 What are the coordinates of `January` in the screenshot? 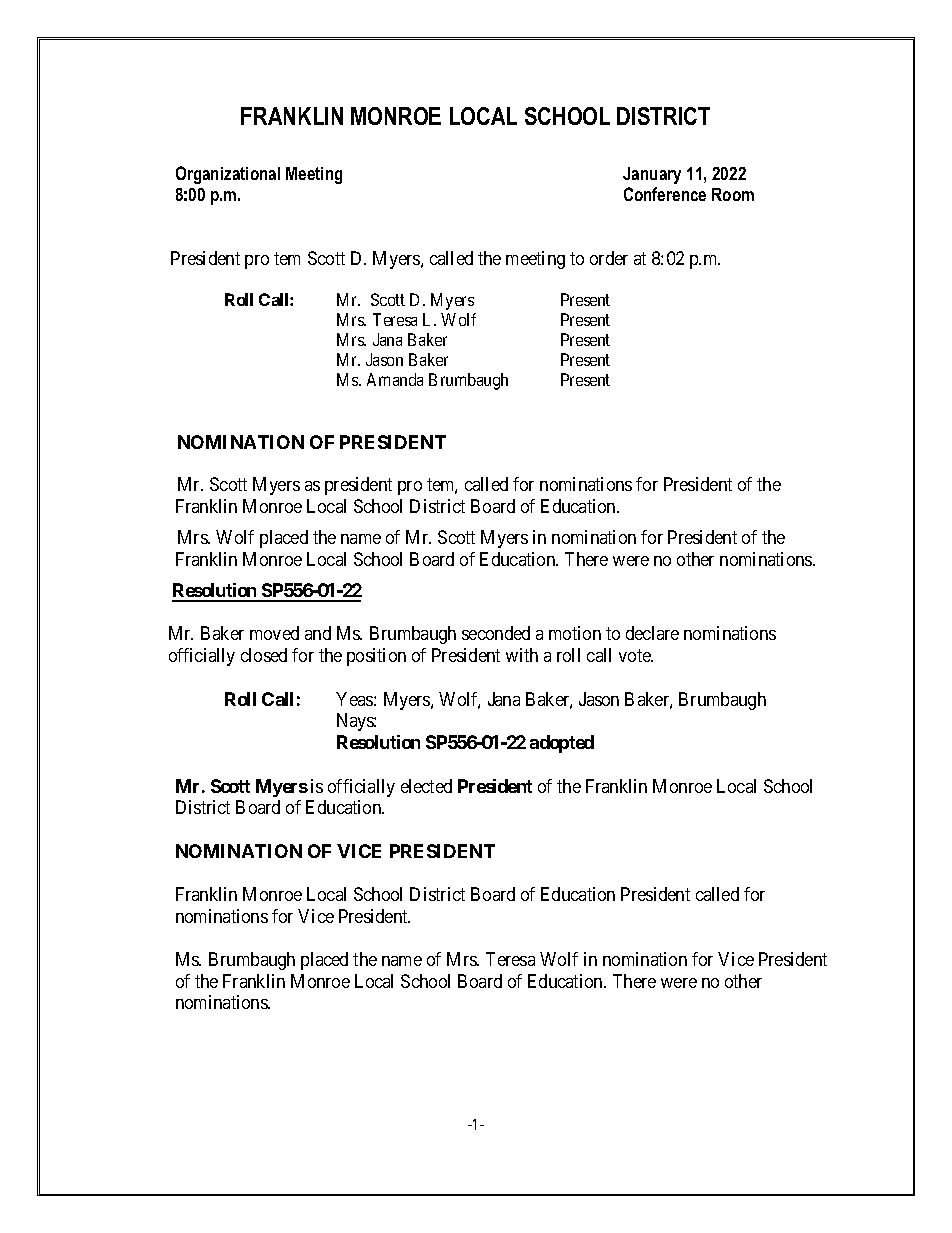 It's located at (652, 175).
